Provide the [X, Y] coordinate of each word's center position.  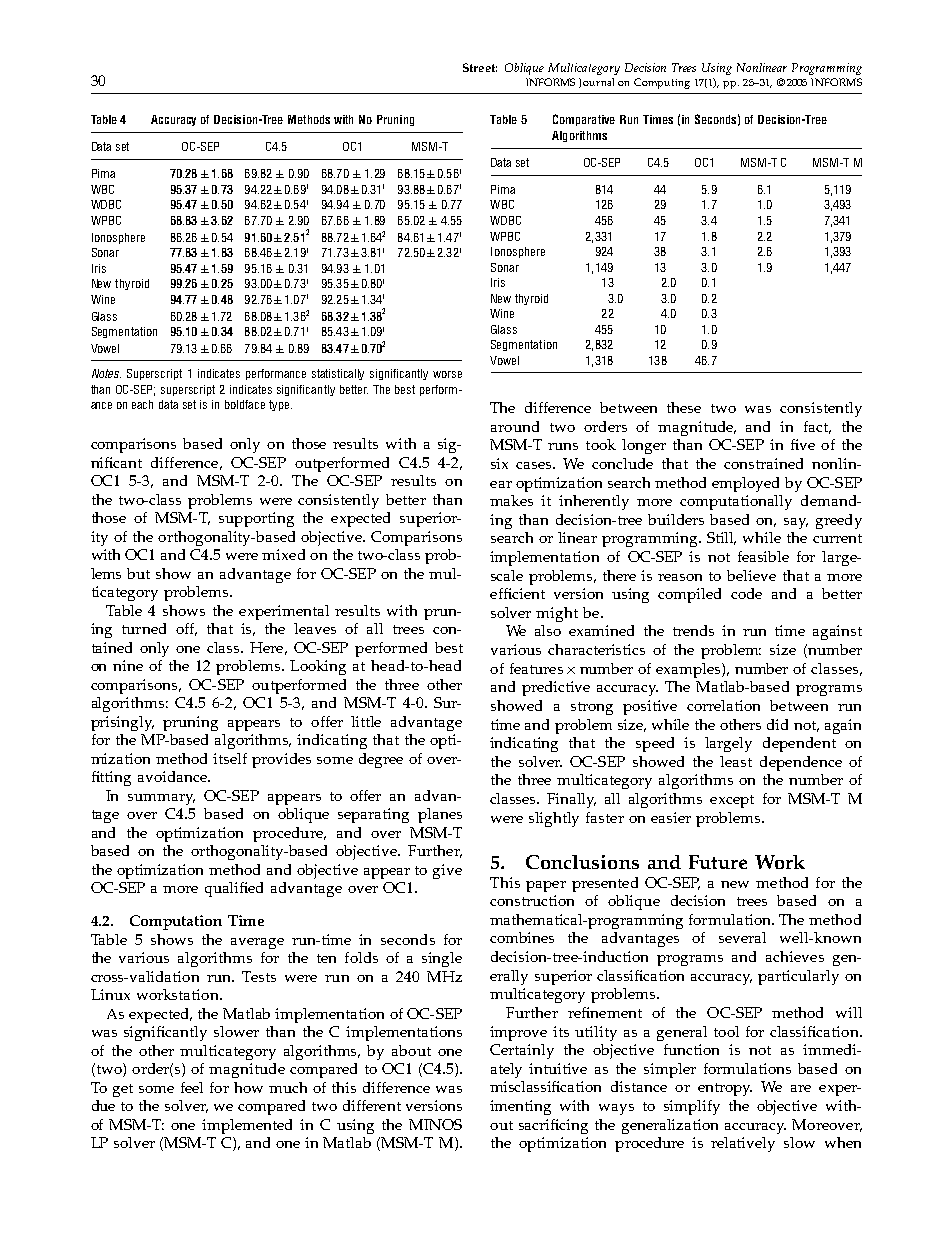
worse [447, 374]
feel [192, 1087]
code [746, 593]
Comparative [584, 120]
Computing [662, 83]
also [548, 630]
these [684, 407]
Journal [596, 83]
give [447, 871]
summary [161, 799]
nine [128, 665]
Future [718, 862]
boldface [245, 404]
